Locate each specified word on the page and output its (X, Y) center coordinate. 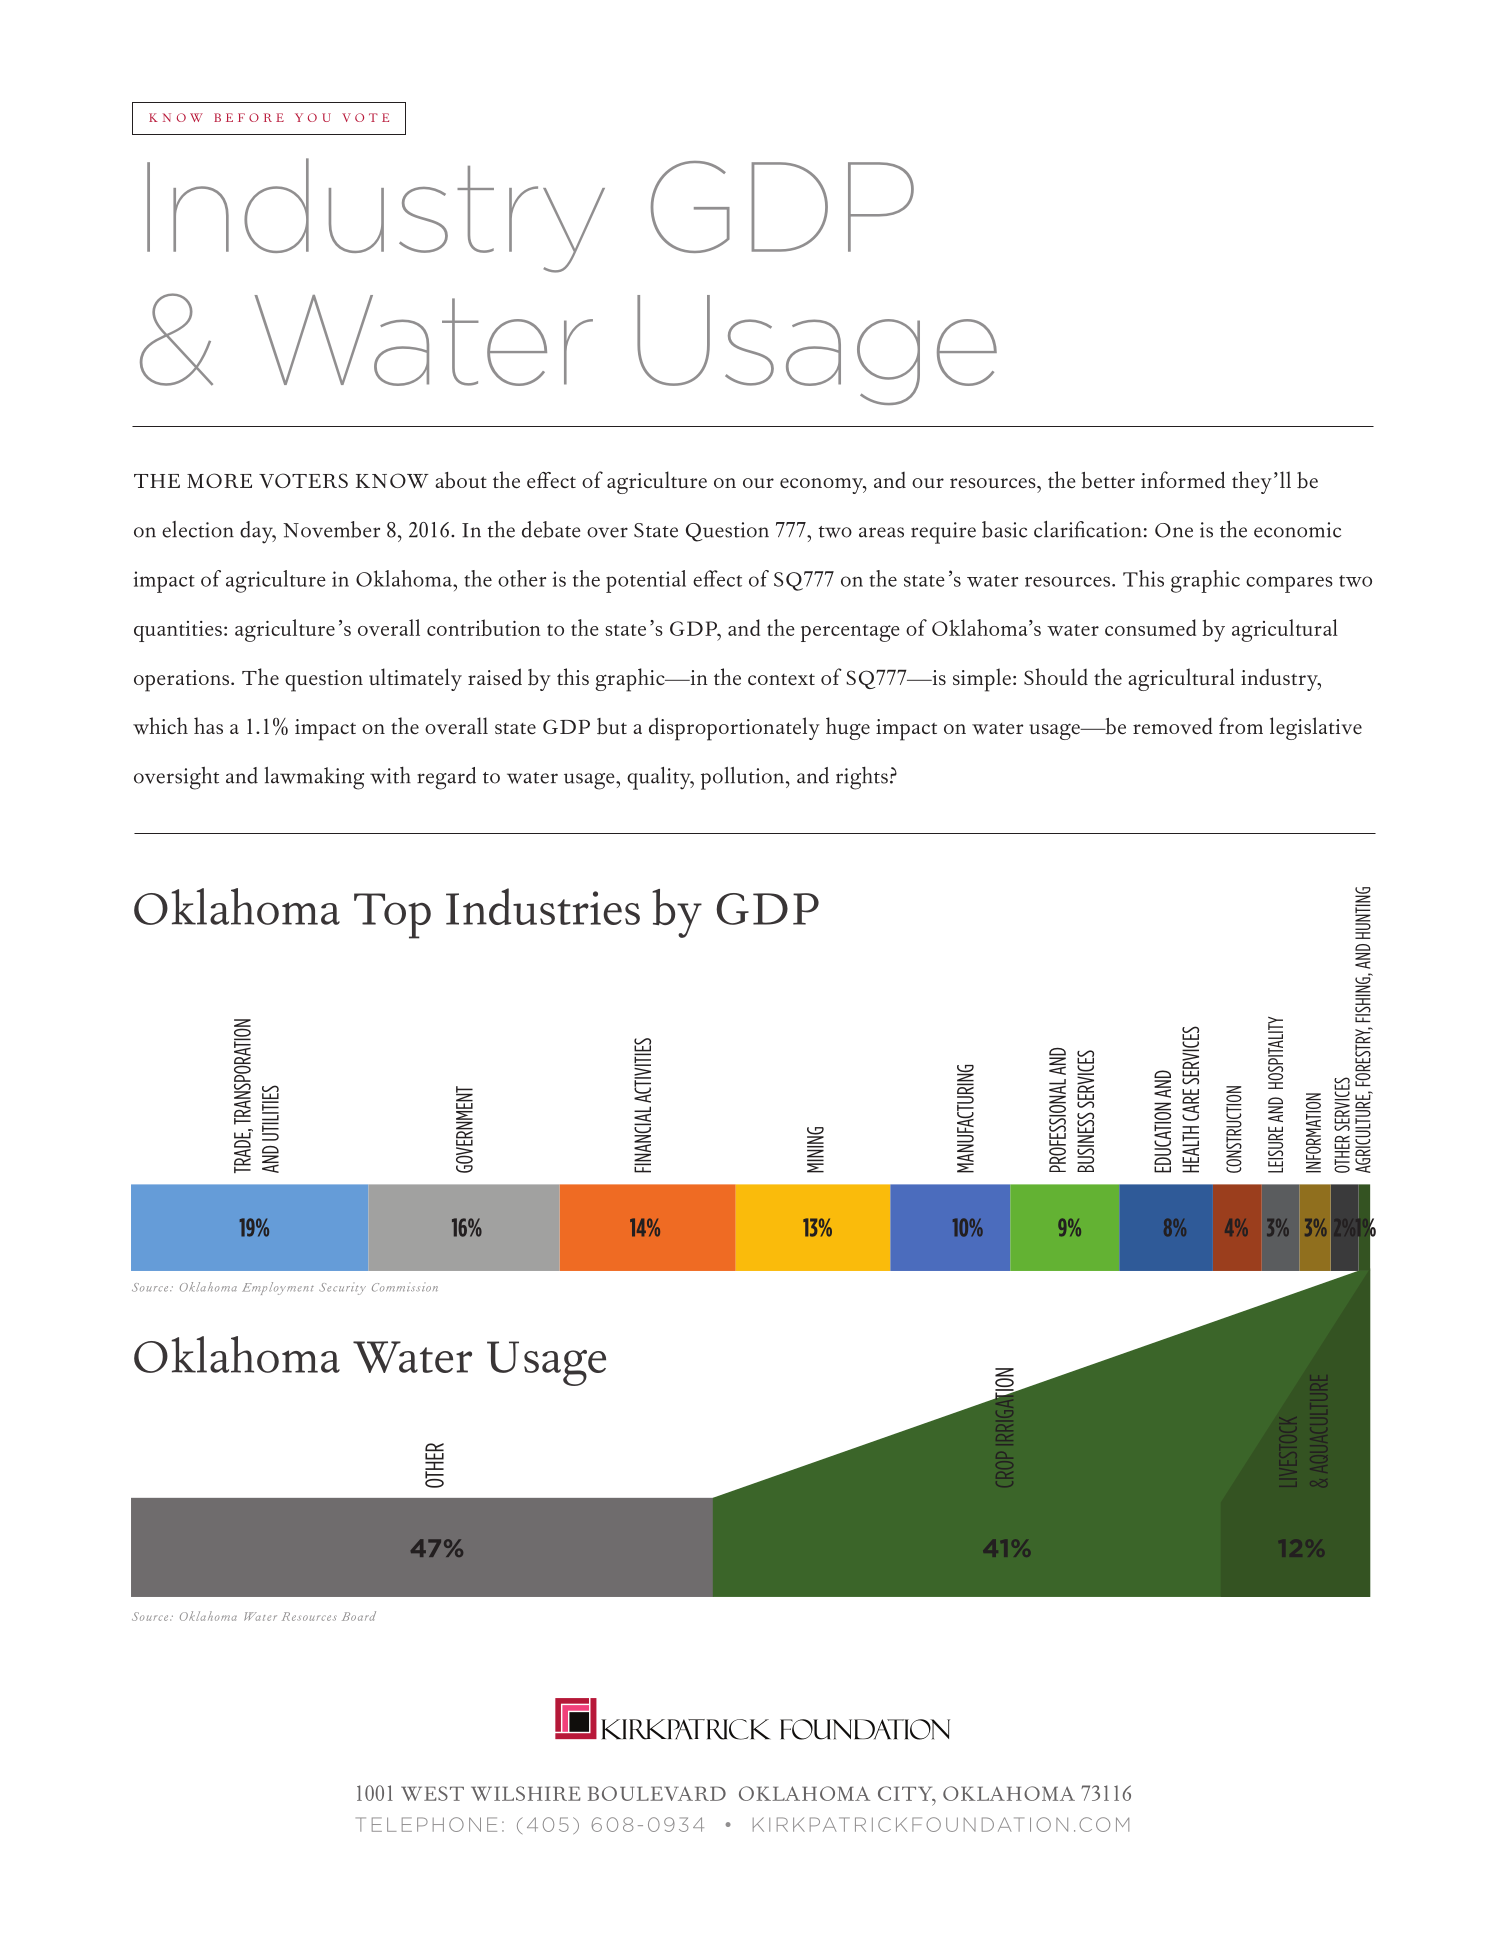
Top (392, 916)
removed (1173, 726)
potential (646, 581)
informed (1183, 479)
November (331, 529)
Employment (278, 1288)
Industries (543, 906)
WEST (432, 1793)
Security (342, 1289)
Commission (405, 1287)
